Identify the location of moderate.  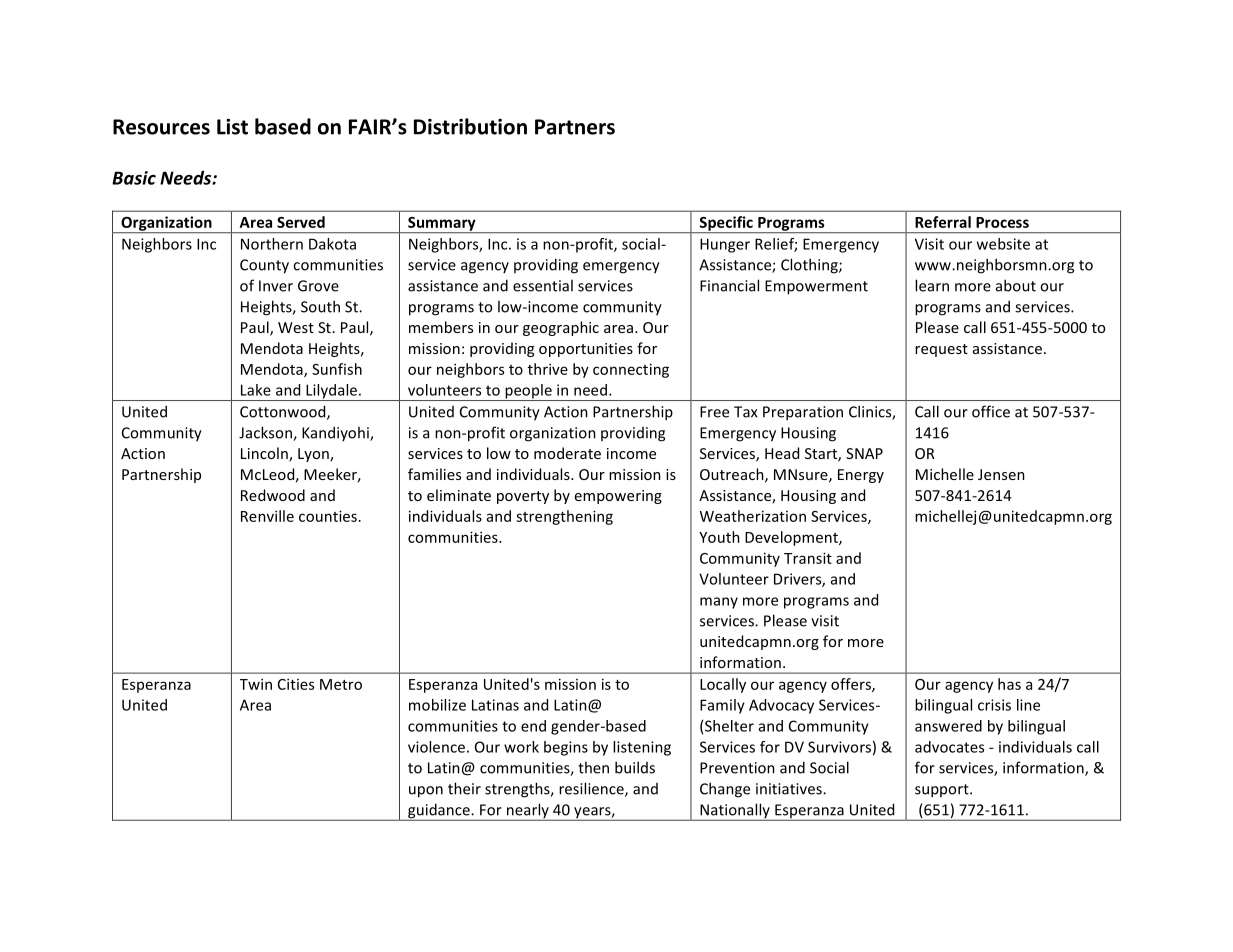
(567, 453).
